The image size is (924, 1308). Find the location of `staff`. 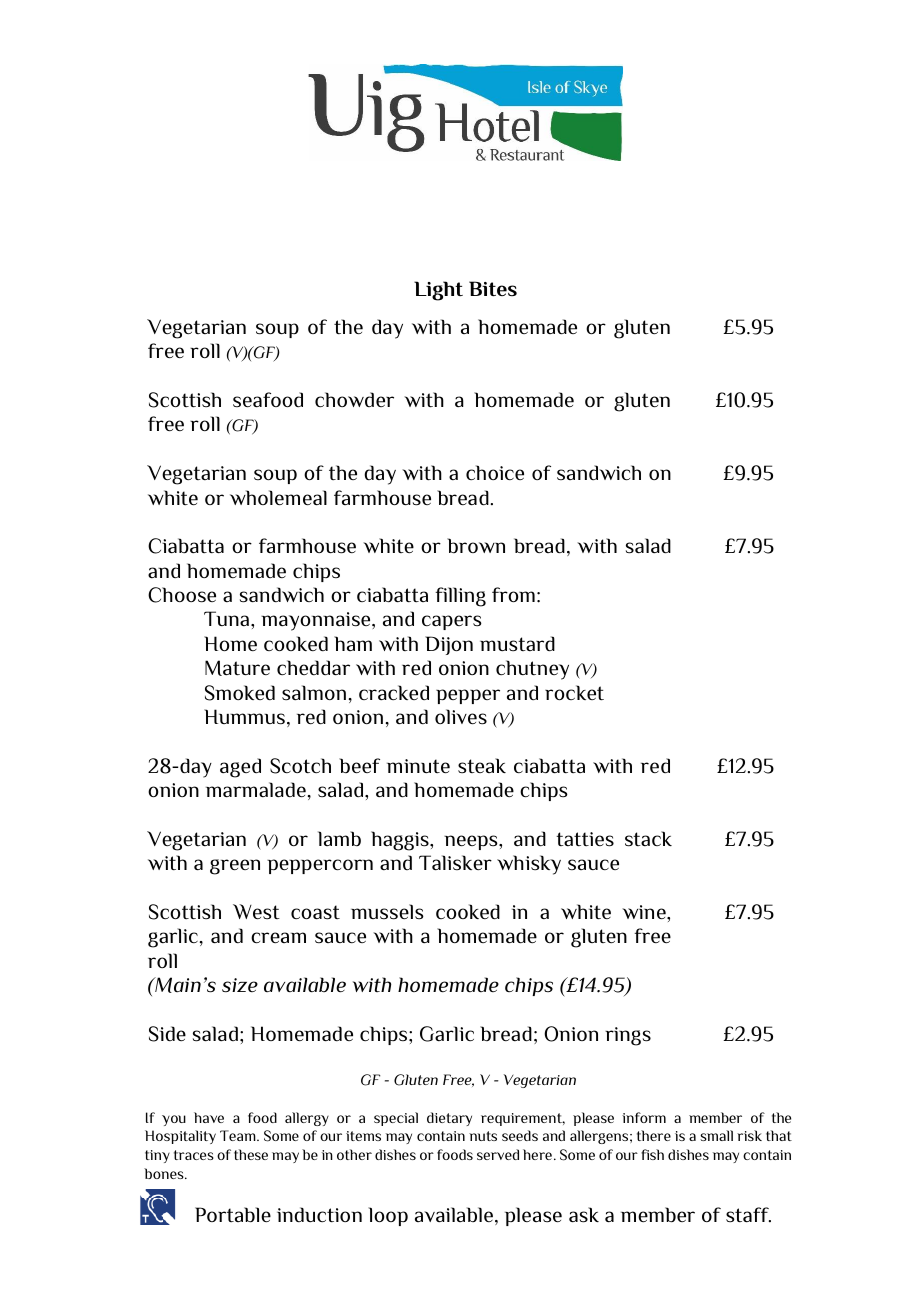

staff is located at coordinates (748, 1215).
